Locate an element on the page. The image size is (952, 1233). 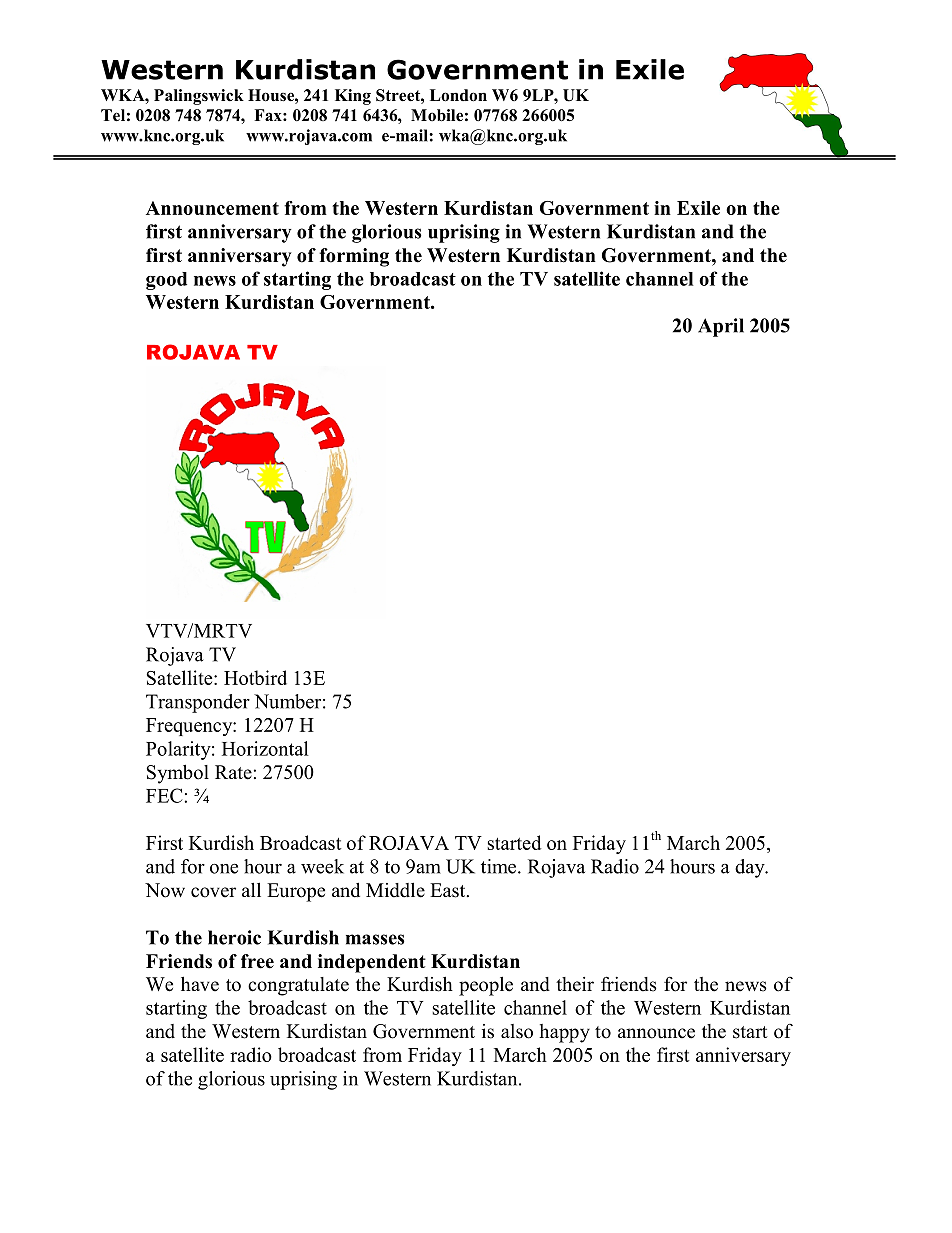
London is located at coordinates (458, 95).
